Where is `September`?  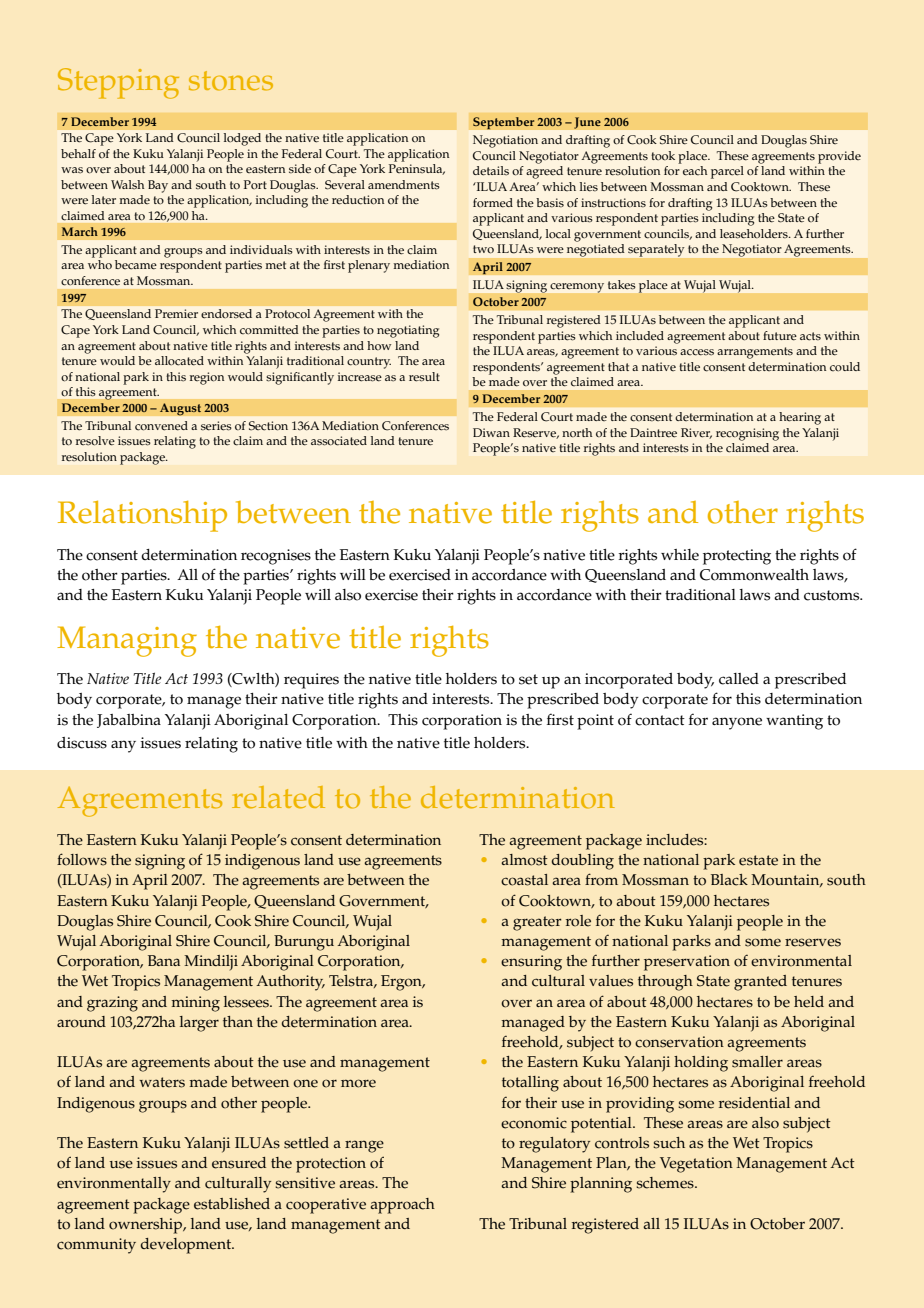
September is located at coordinates (504, 123).
